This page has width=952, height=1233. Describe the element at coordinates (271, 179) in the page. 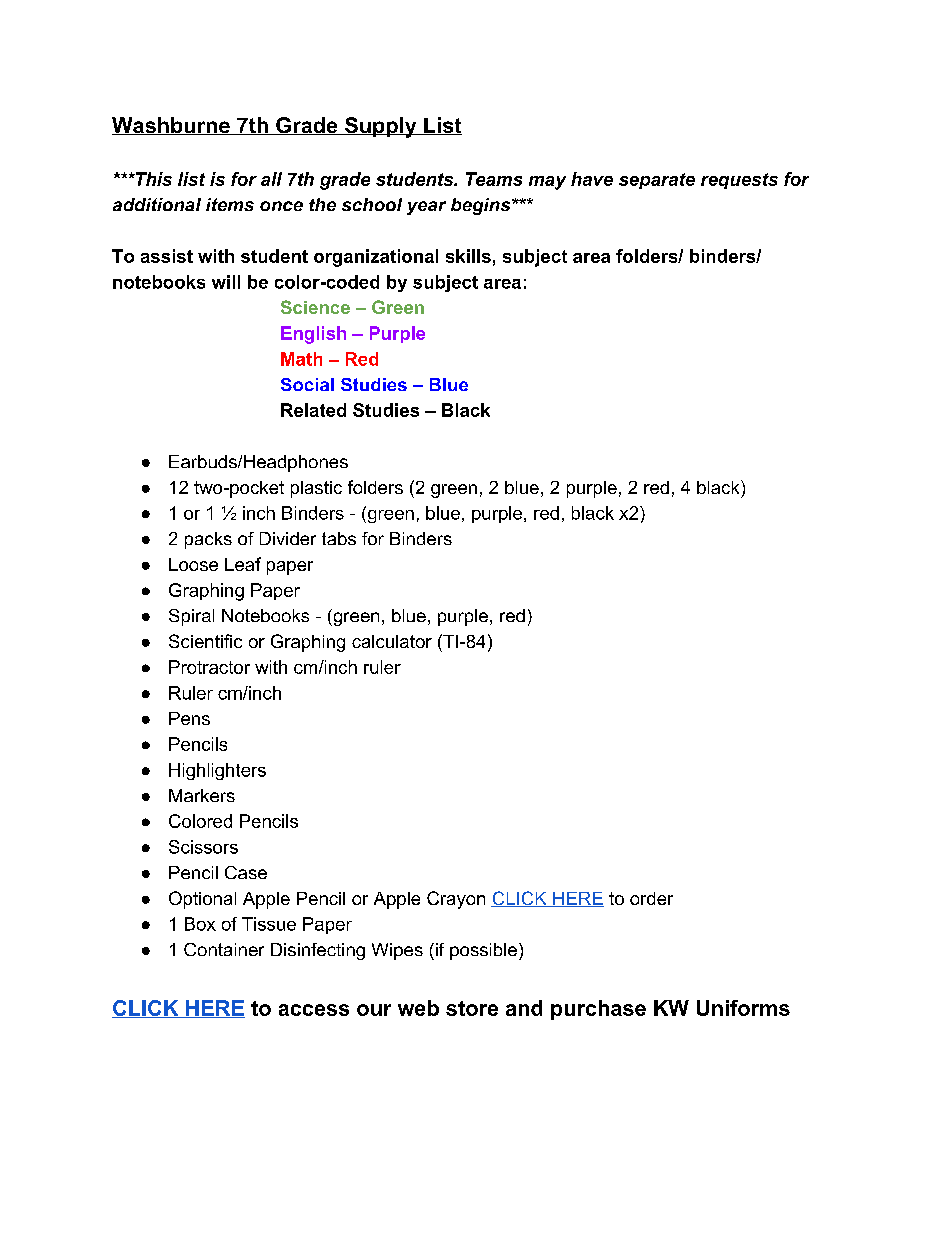

I see `all` at that location.
